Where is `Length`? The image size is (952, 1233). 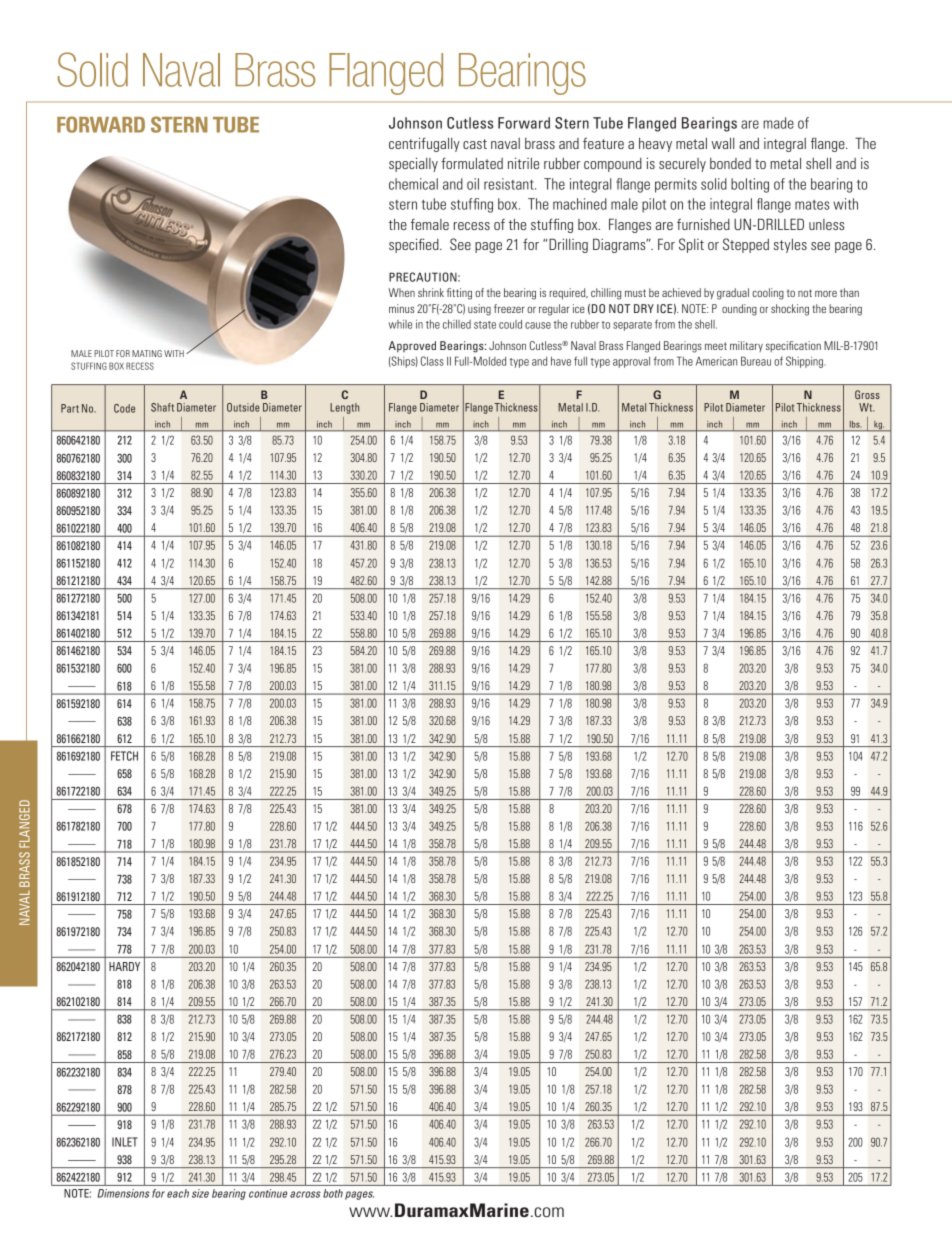 Length is located at coordinates (344, 408).
